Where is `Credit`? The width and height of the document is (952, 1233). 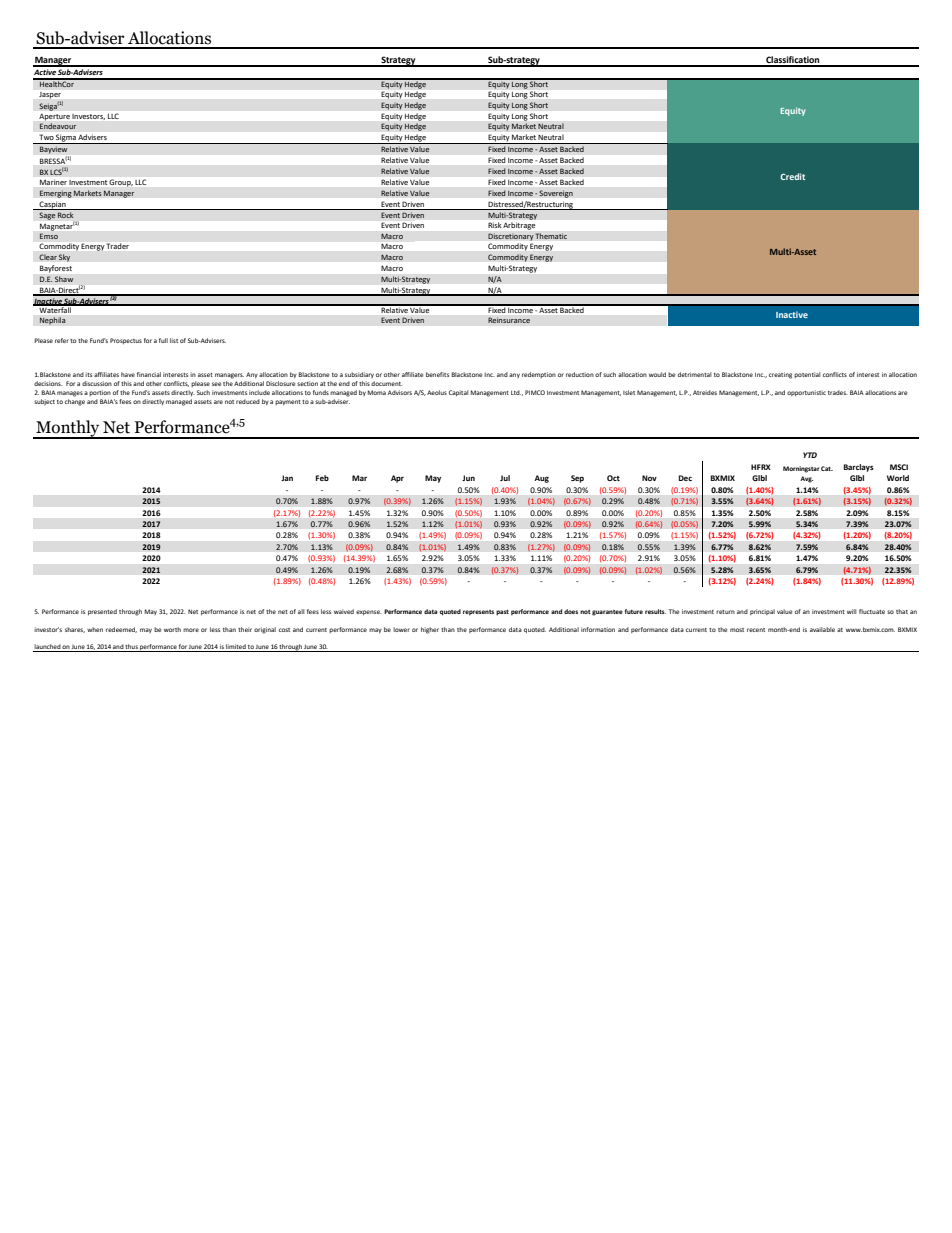 Credit is located at coordinates (792, 176).
